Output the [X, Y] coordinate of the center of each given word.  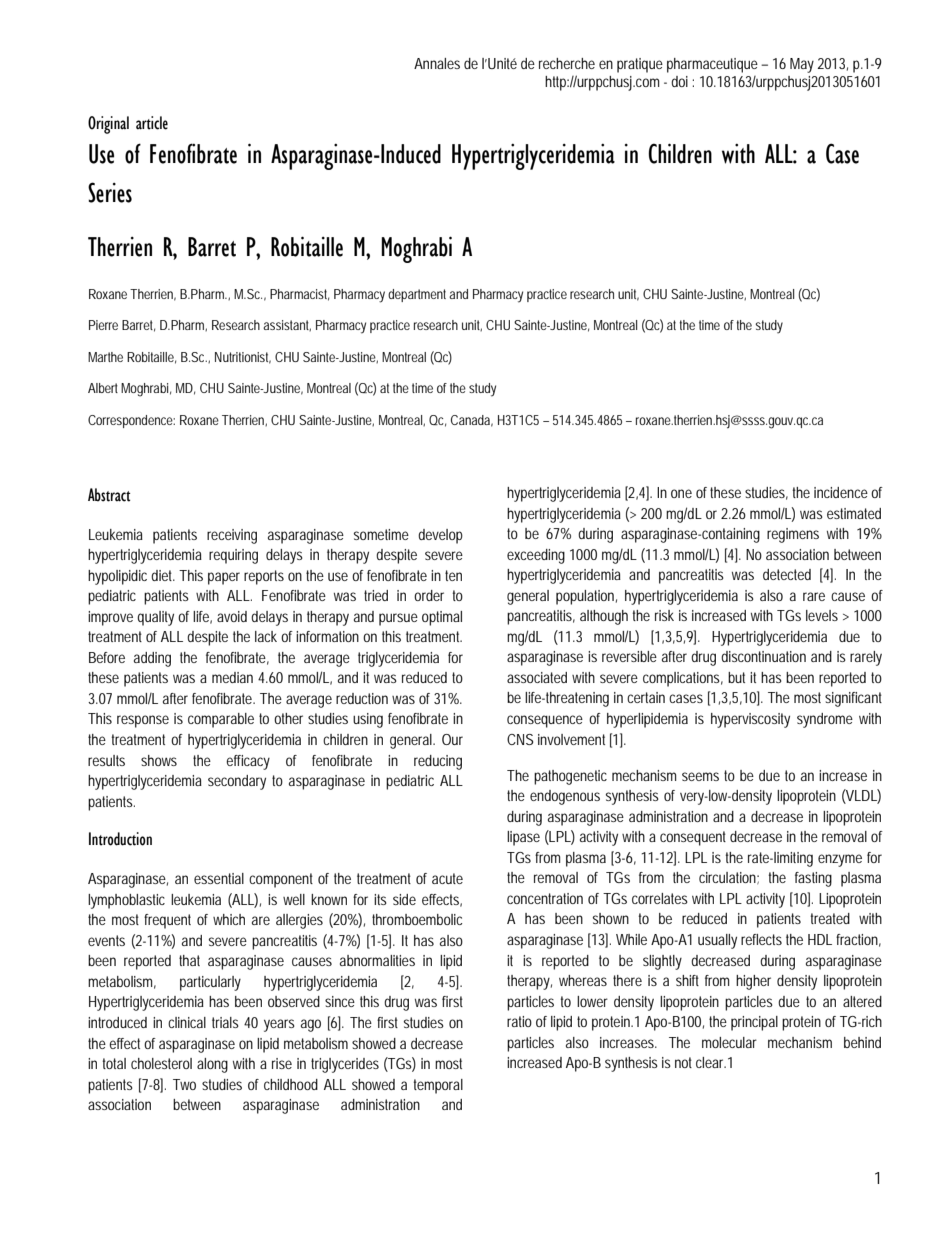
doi [679, 81]
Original [108, 125]
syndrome [825, 720]
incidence [841, 492]
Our [452, 739]
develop [440, 536]
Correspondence [131, 421]
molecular [729, 1042]
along [212, 1065]
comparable [221, 720]
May [802, 65]
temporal [438, 1086]
